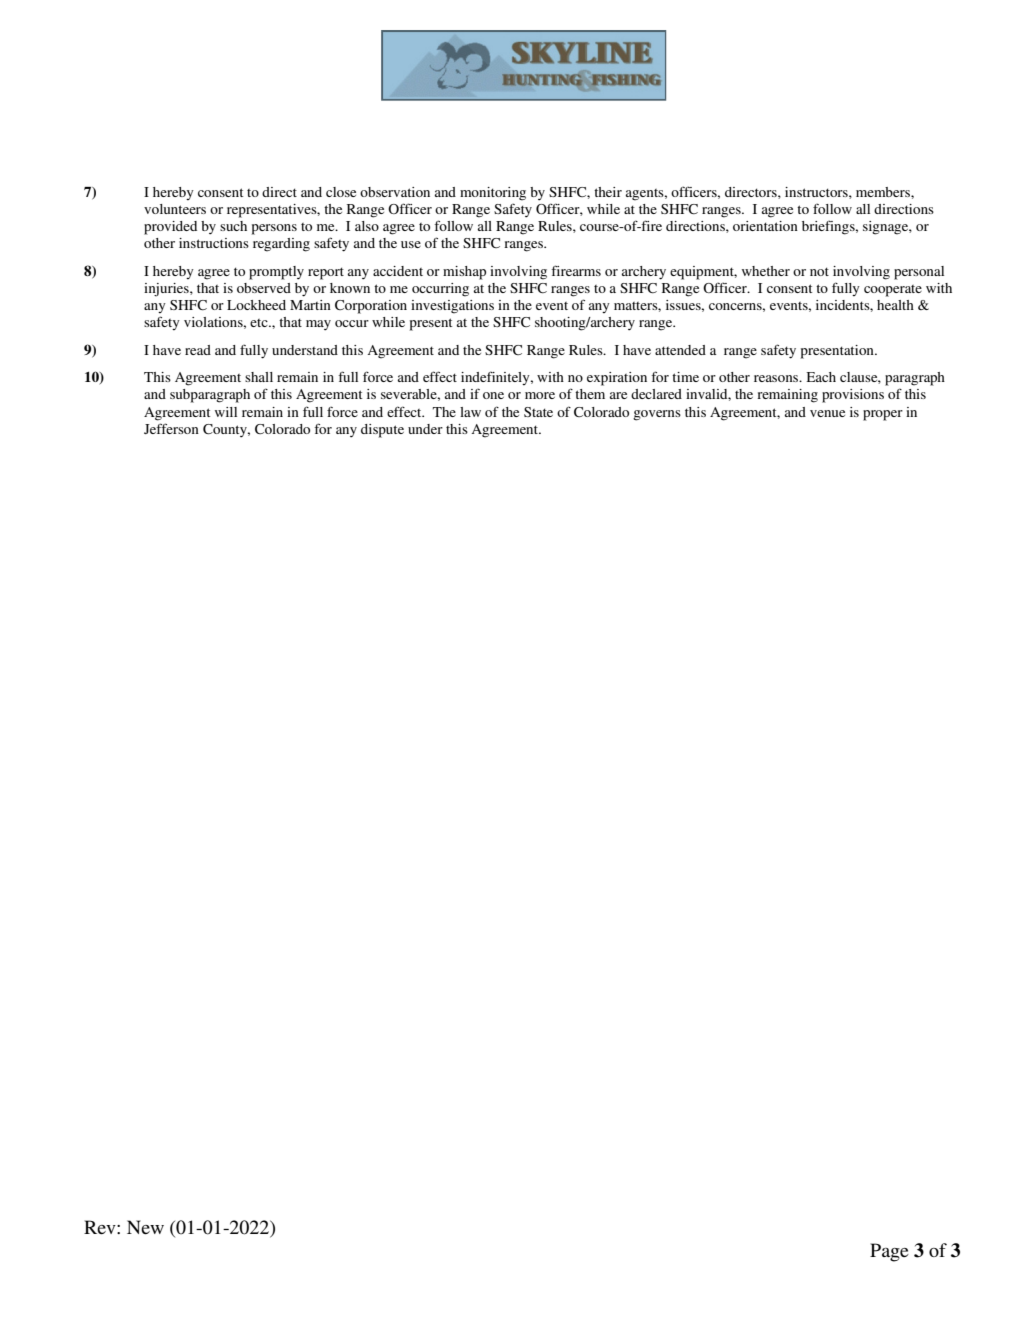 The width and height of the screenshot is (1021, 1321). What do you see at coordinates (233, 226) in the screenshot?
I see `such` at bounding box center [233, 226].
